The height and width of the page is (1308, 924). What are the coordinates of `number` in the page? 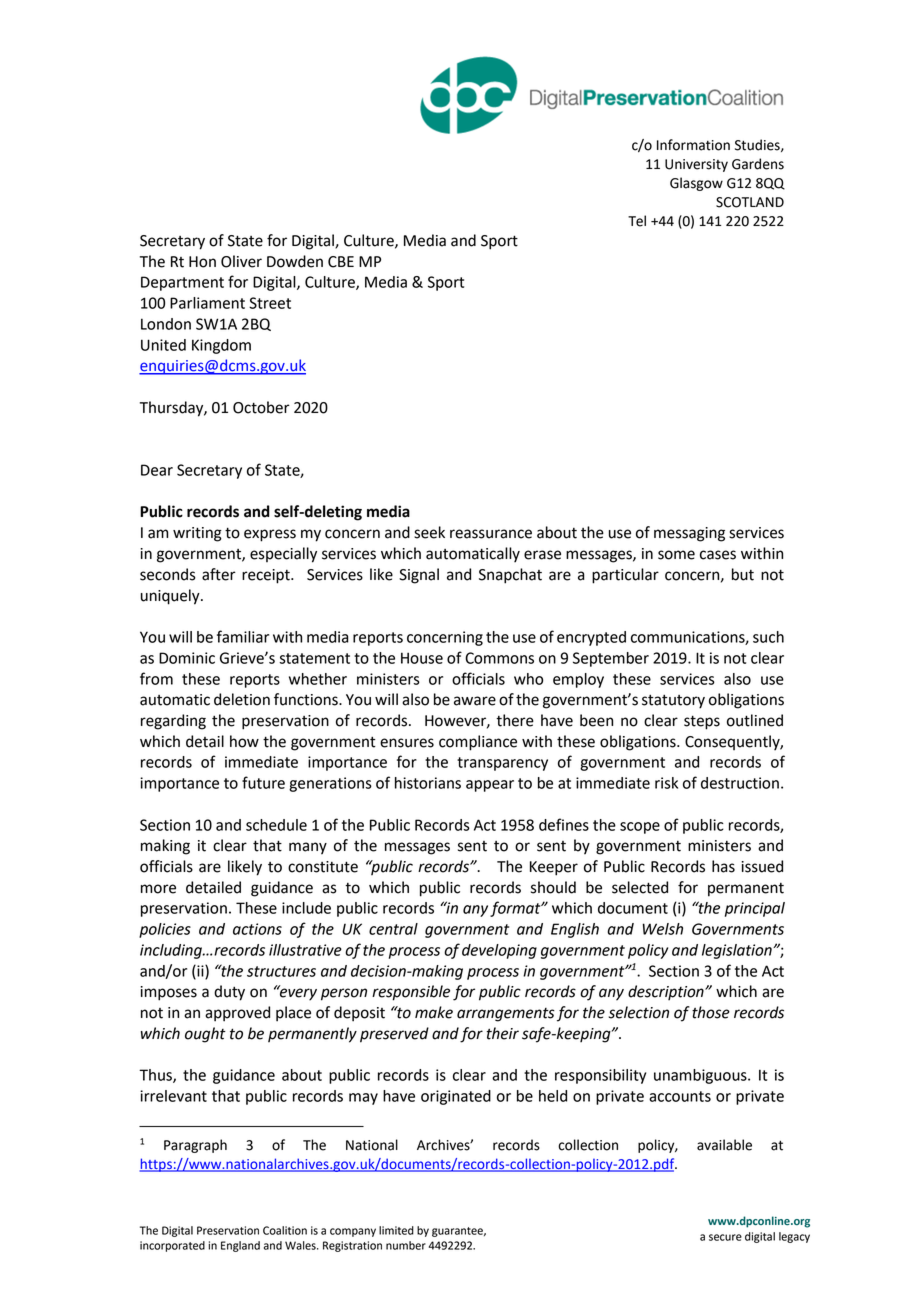 It's located at (406, 1245).
